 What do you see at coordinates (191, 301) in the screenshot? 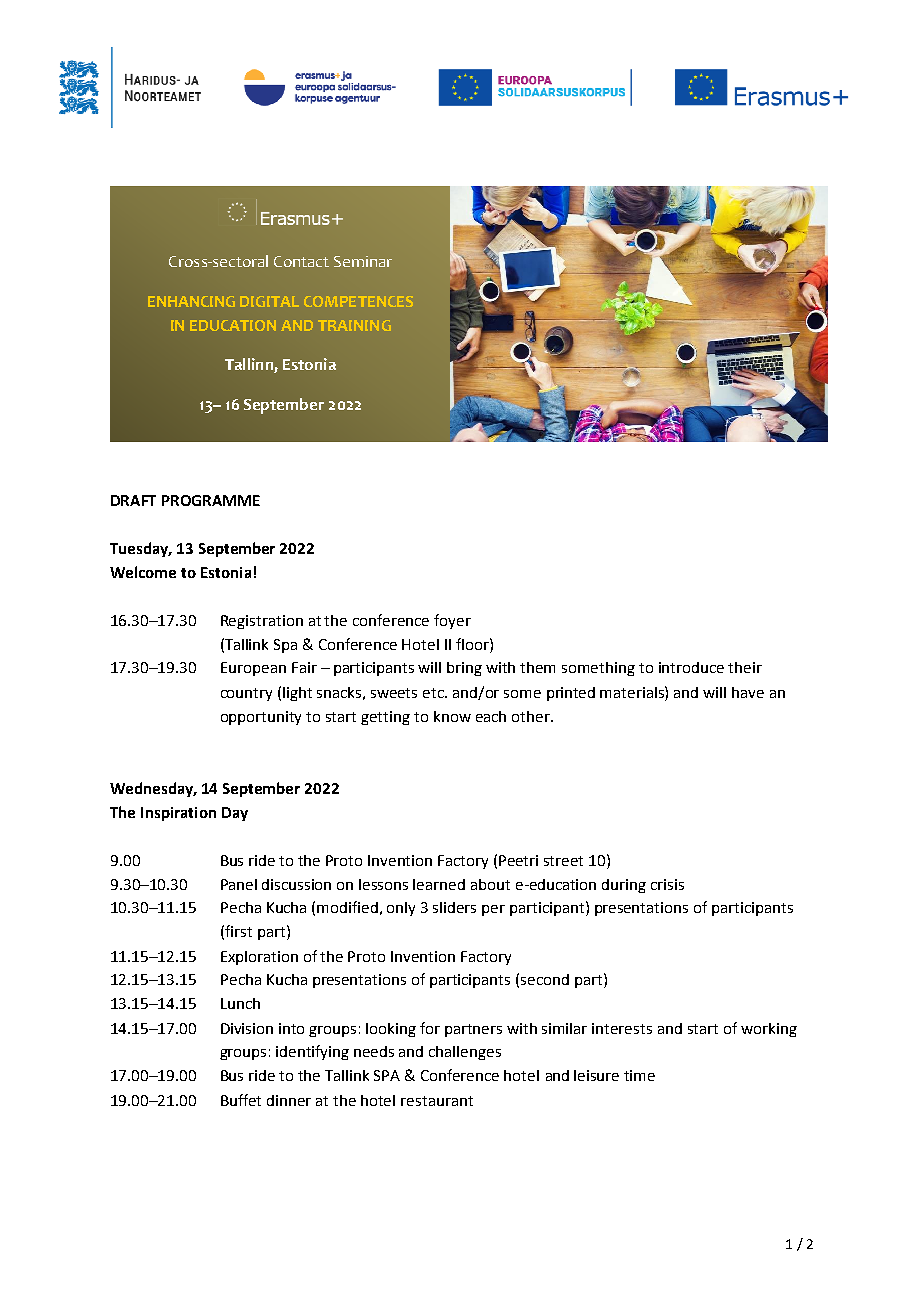
I see `ENHANCING` at bounding box center [191, 301].
